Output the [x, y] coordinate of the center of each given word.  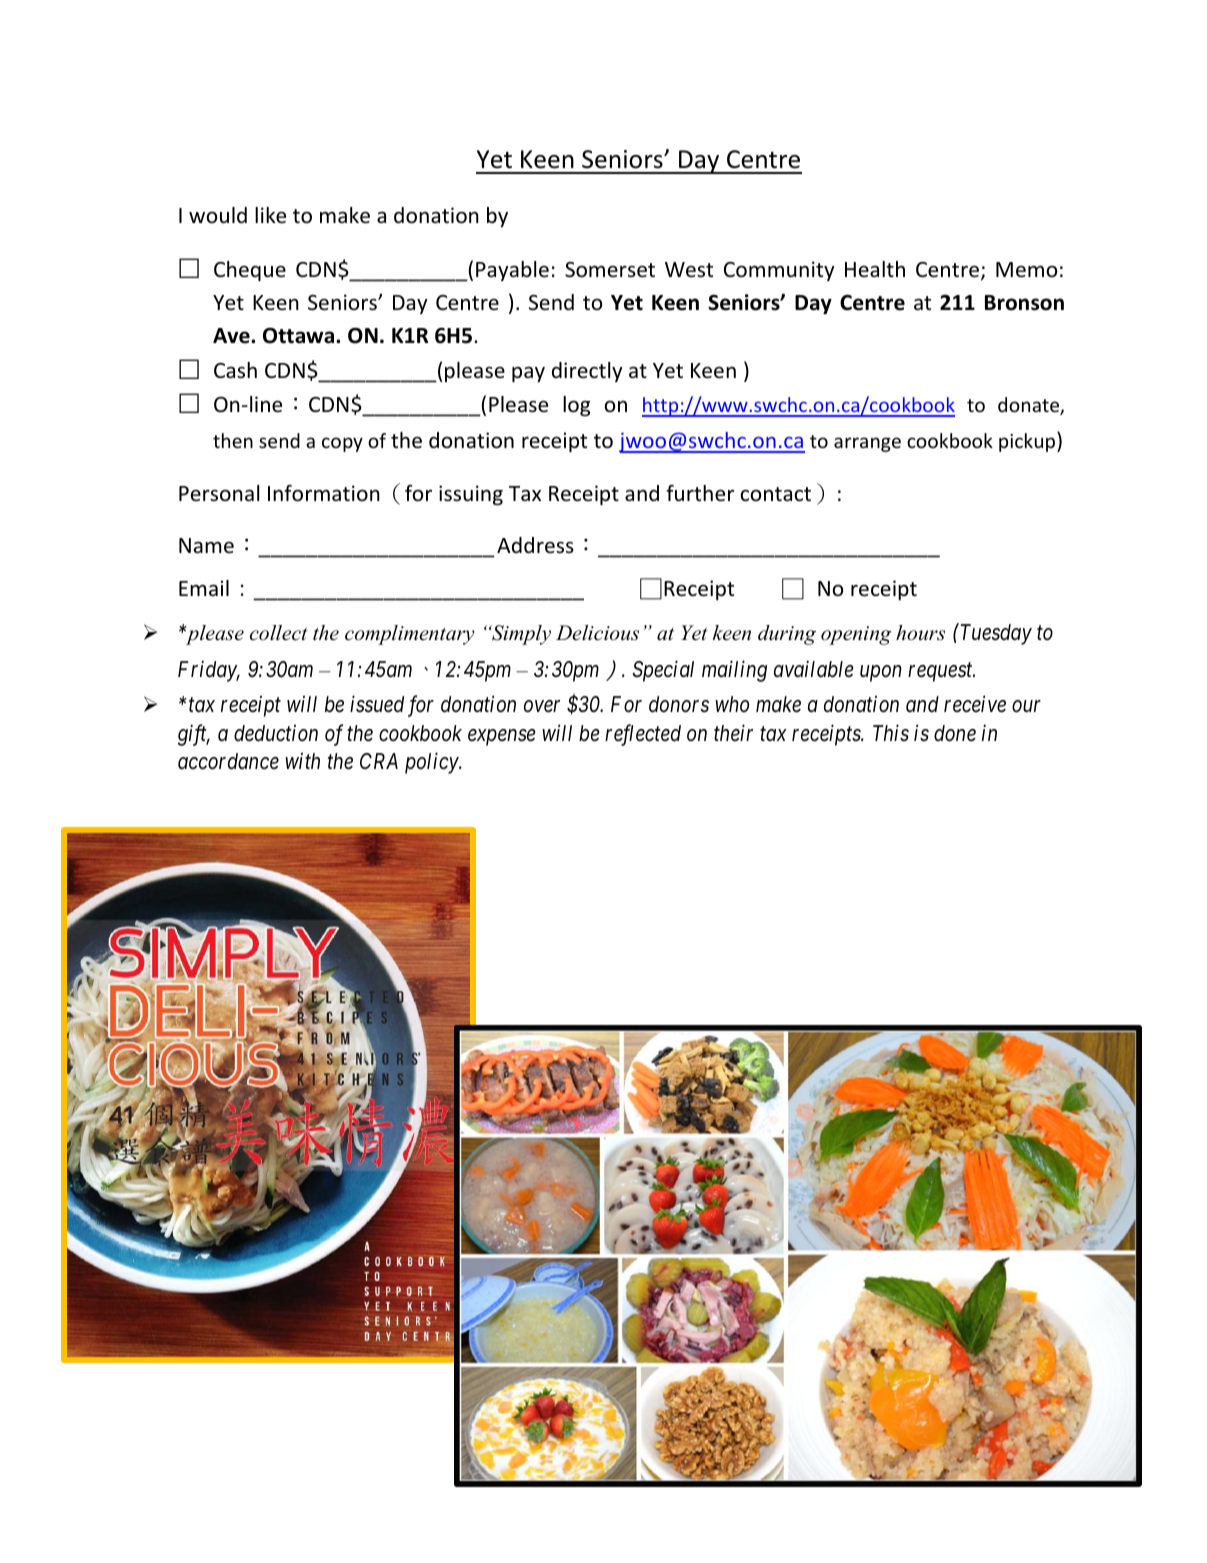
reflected [643, 735]
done [955, 733]
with [302, 761]
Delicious [597, 633]
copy [342, 444]
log [576, 406]
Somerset [610, 270]
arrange [867, 444]
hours [920, 633]
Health [875, 269]
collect [278, 633]
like [270, 215]
